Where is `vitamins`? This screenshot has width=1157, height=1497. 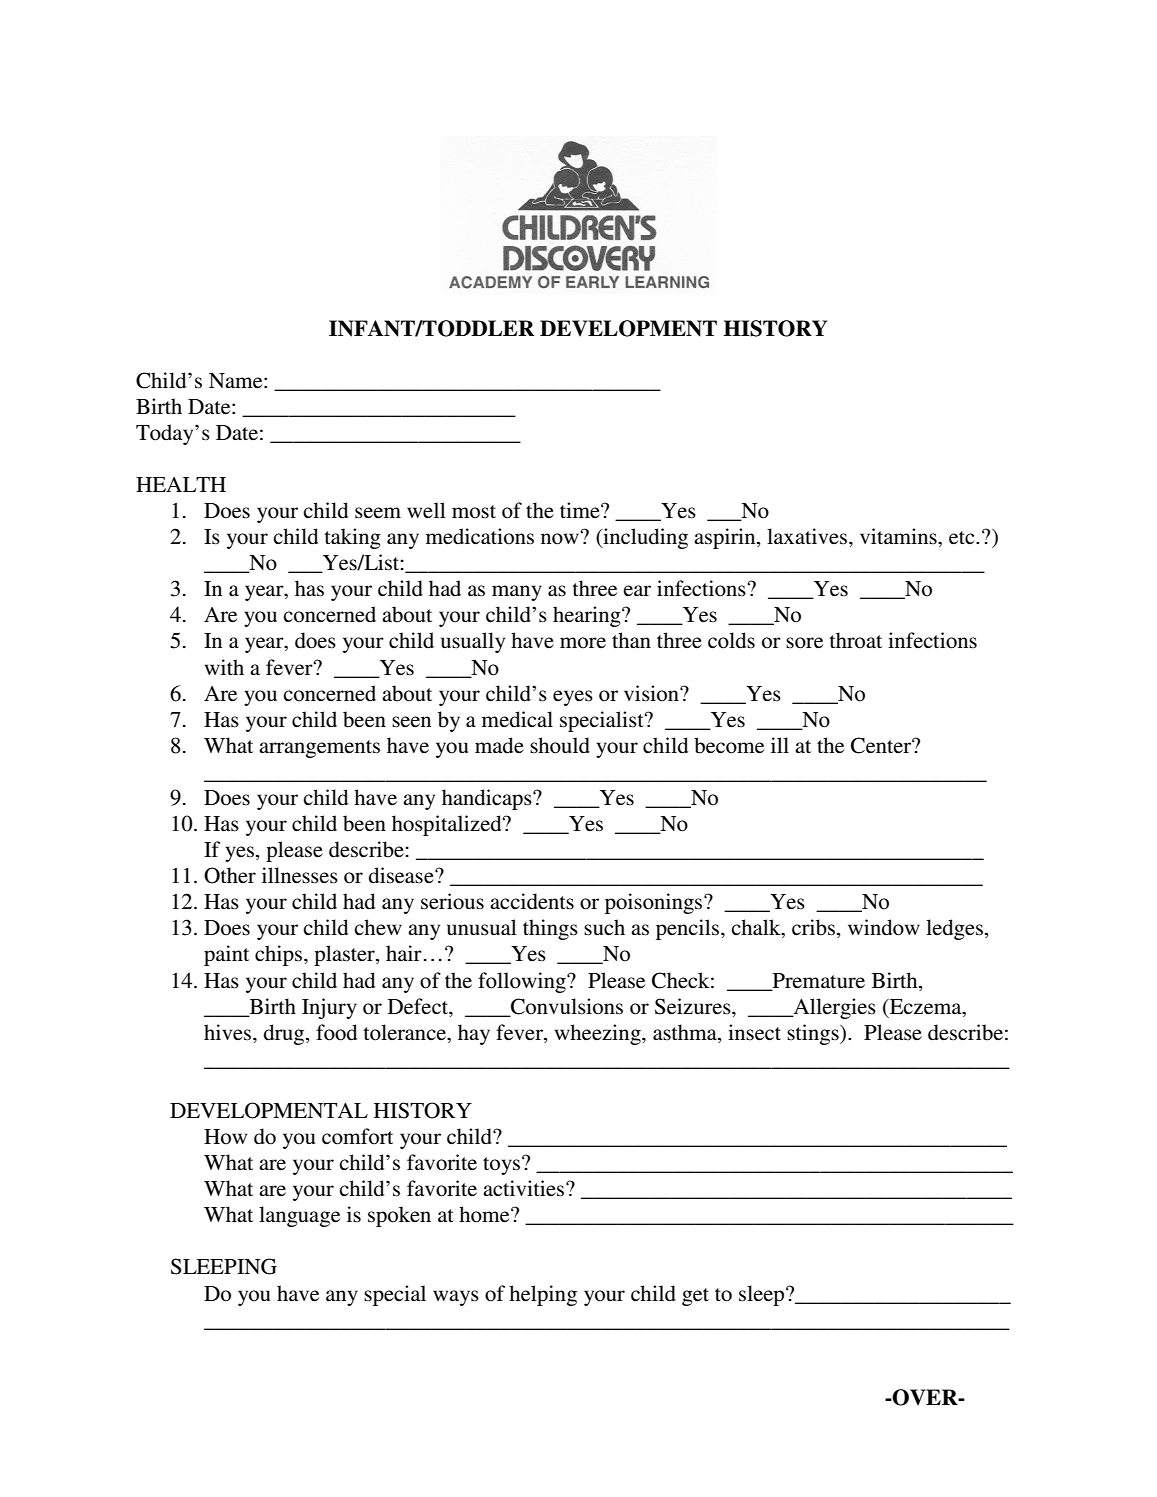
vitamins is located at coordinates (899, 536).
